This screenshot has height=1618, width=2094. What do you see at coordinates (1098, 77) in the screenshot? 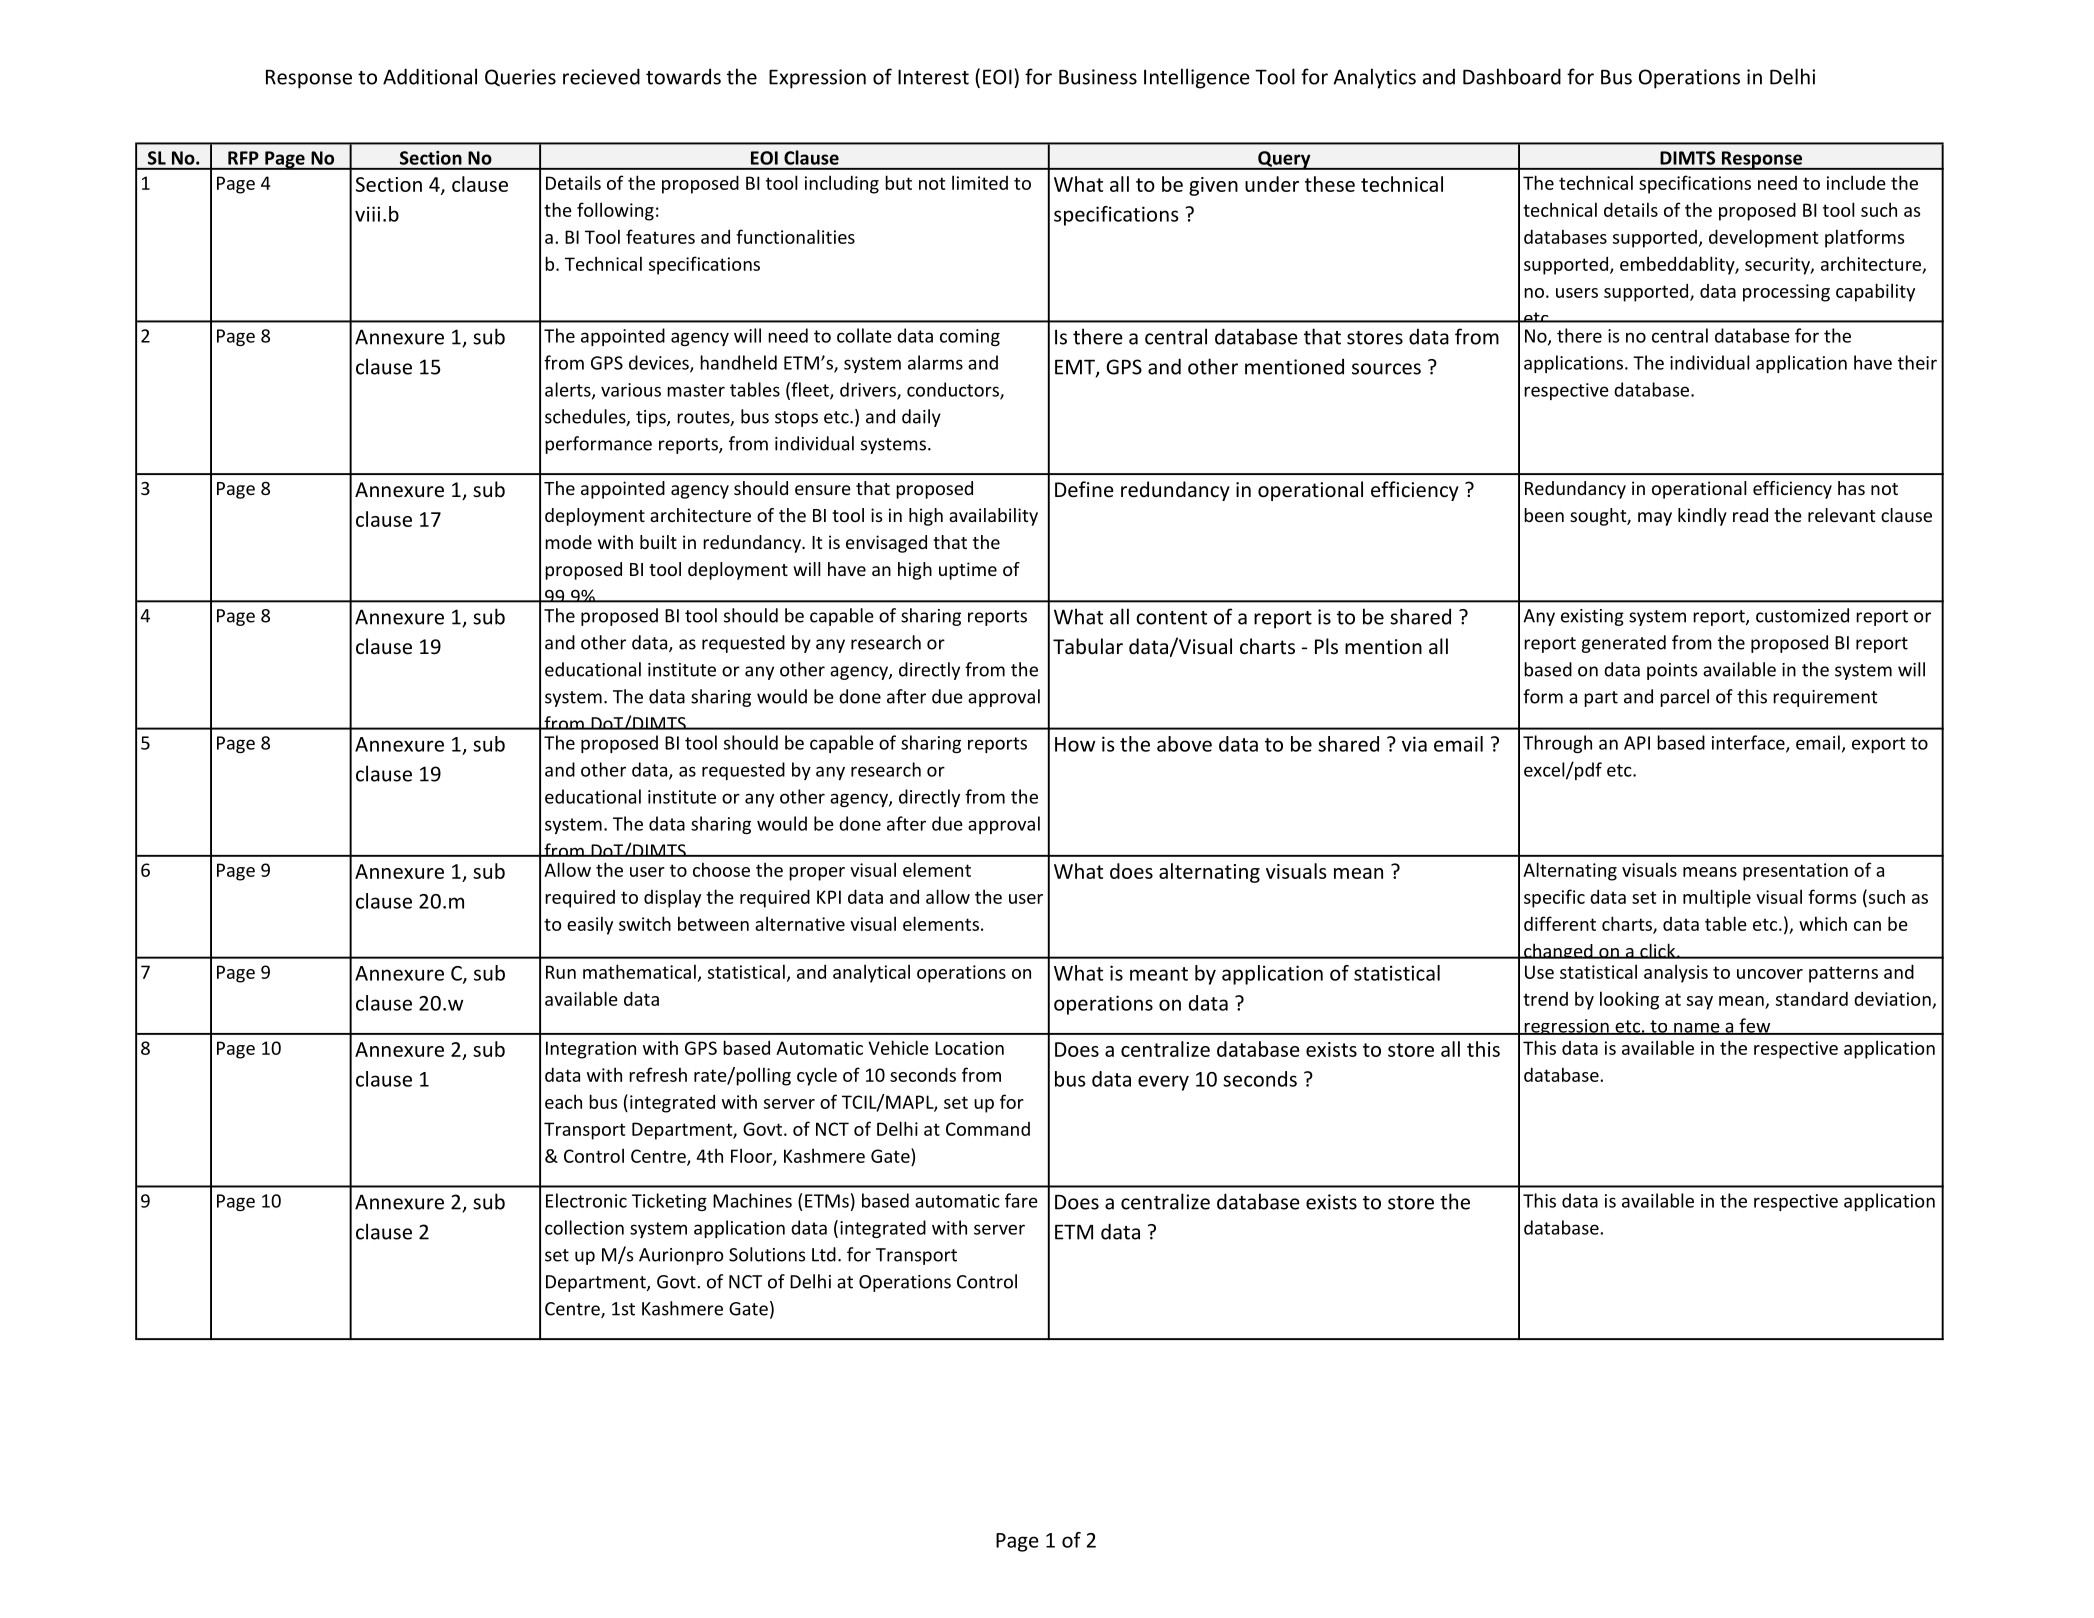
I see `Business` at bounding box center [1098, 77].
